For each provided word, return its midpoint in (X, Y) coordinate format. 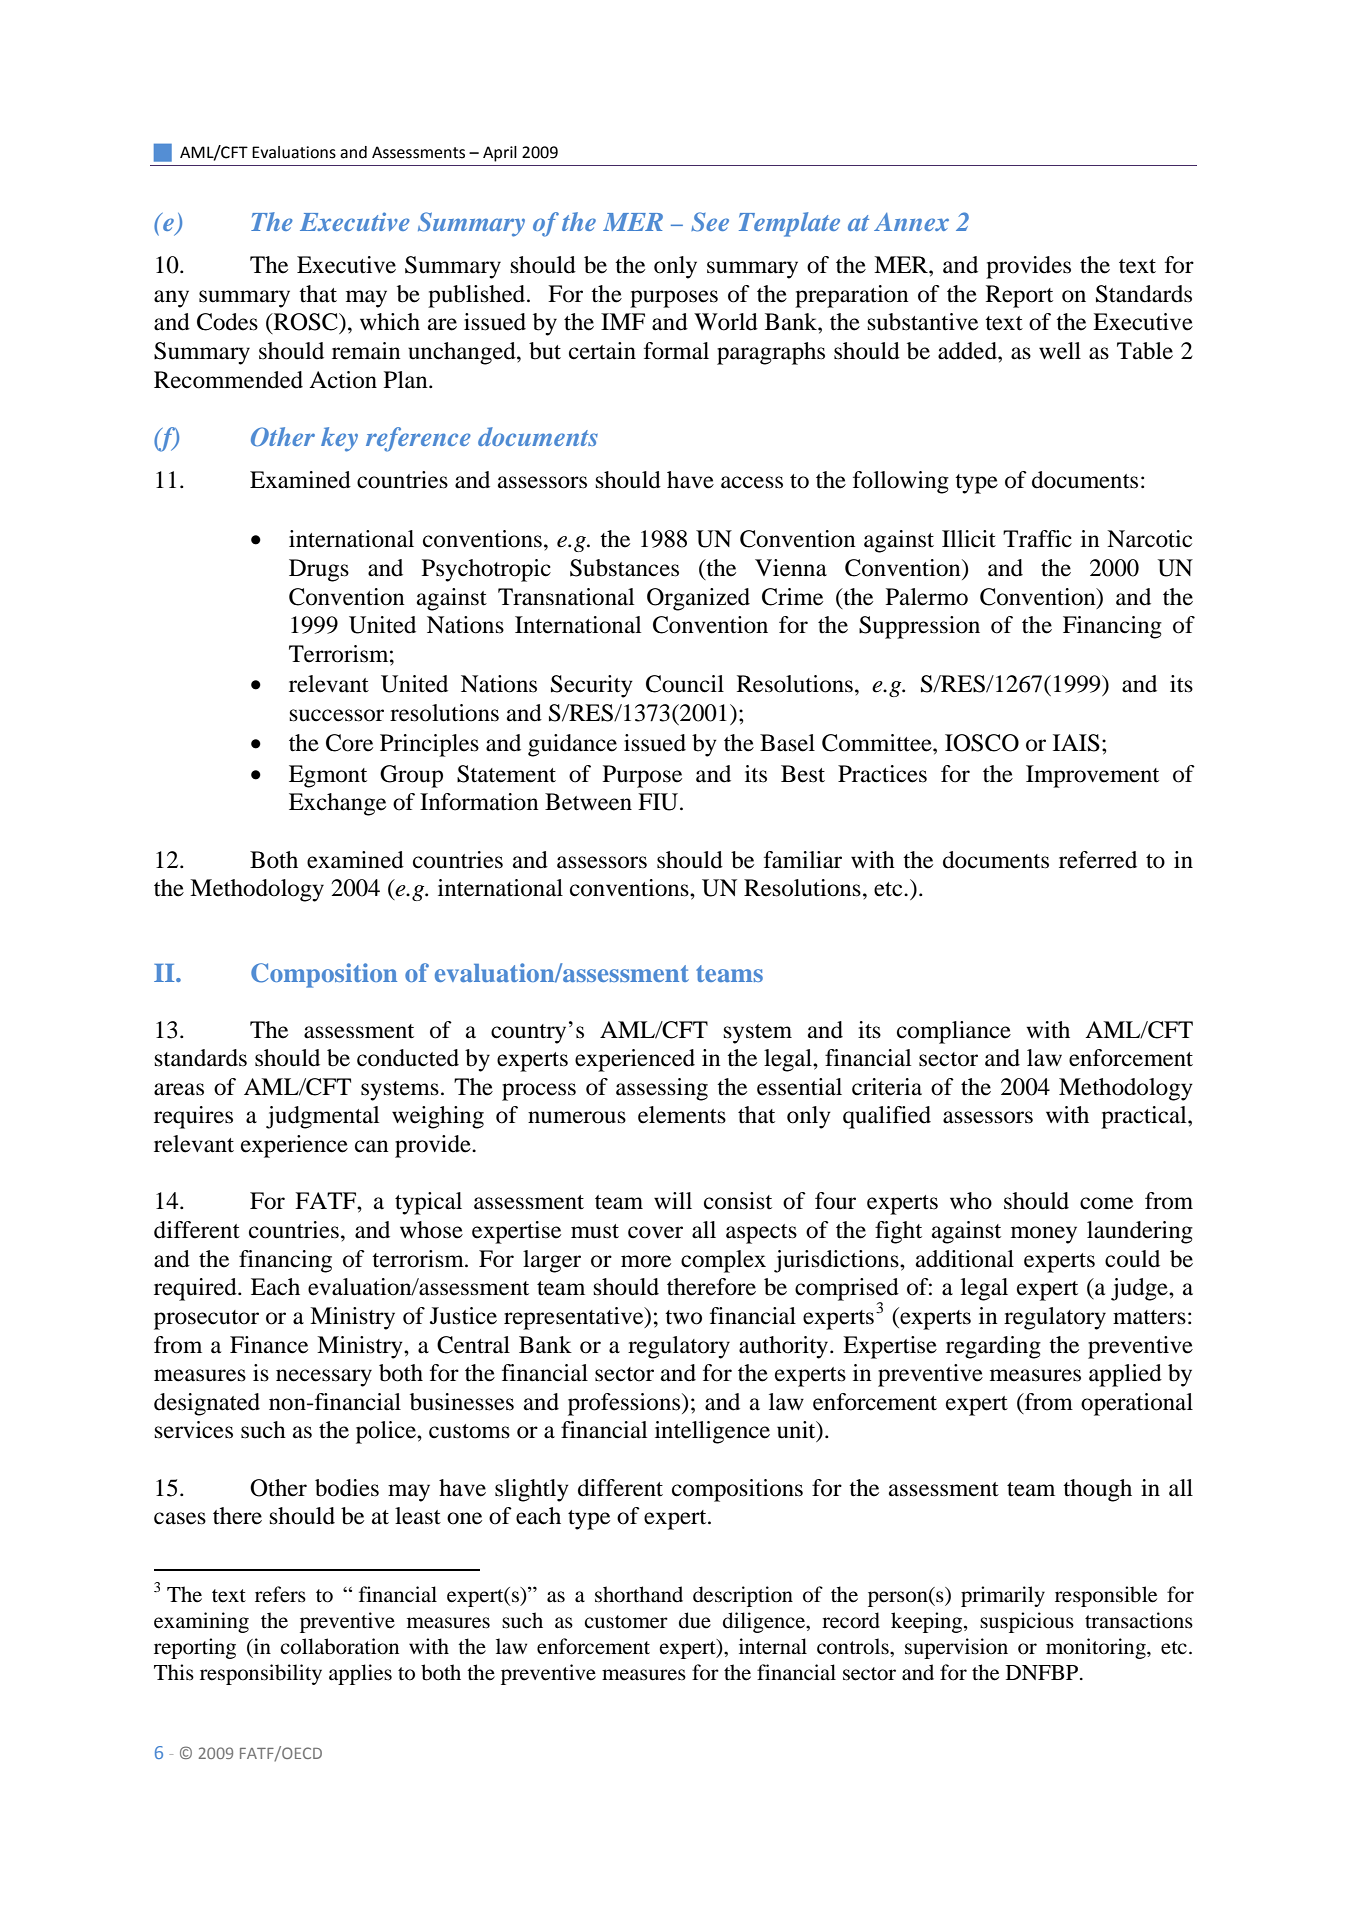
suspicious (1027, 1622)
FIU (659, 802)
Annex (911, 222)
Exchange (337, 804)
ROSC (305, 323)
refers (280, 1594)
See (710, 222)
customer (626, 1622)
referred (1098, 860)
